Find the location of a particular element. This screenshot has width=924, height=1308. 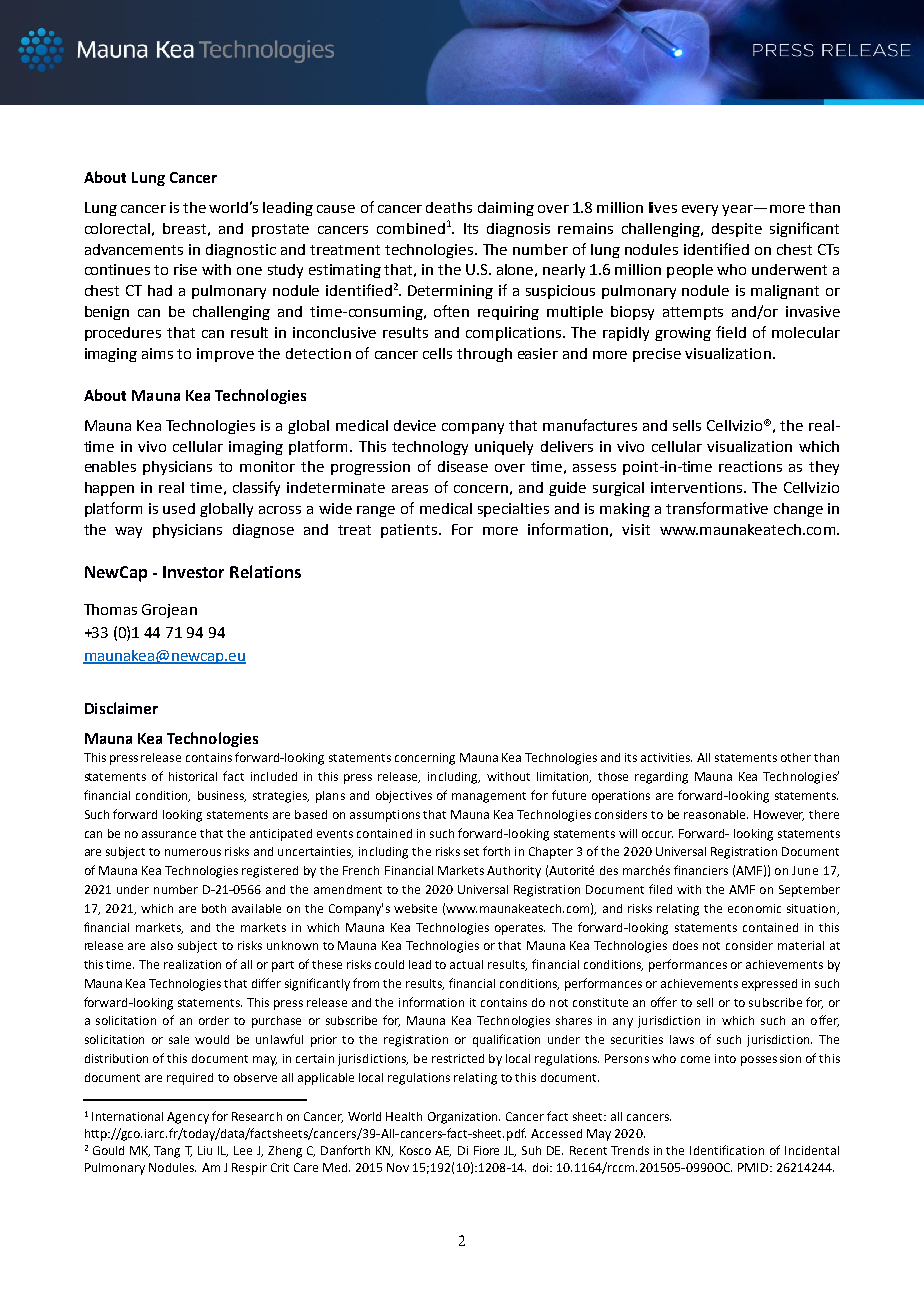

rise is located at coordinates (185, 269).
